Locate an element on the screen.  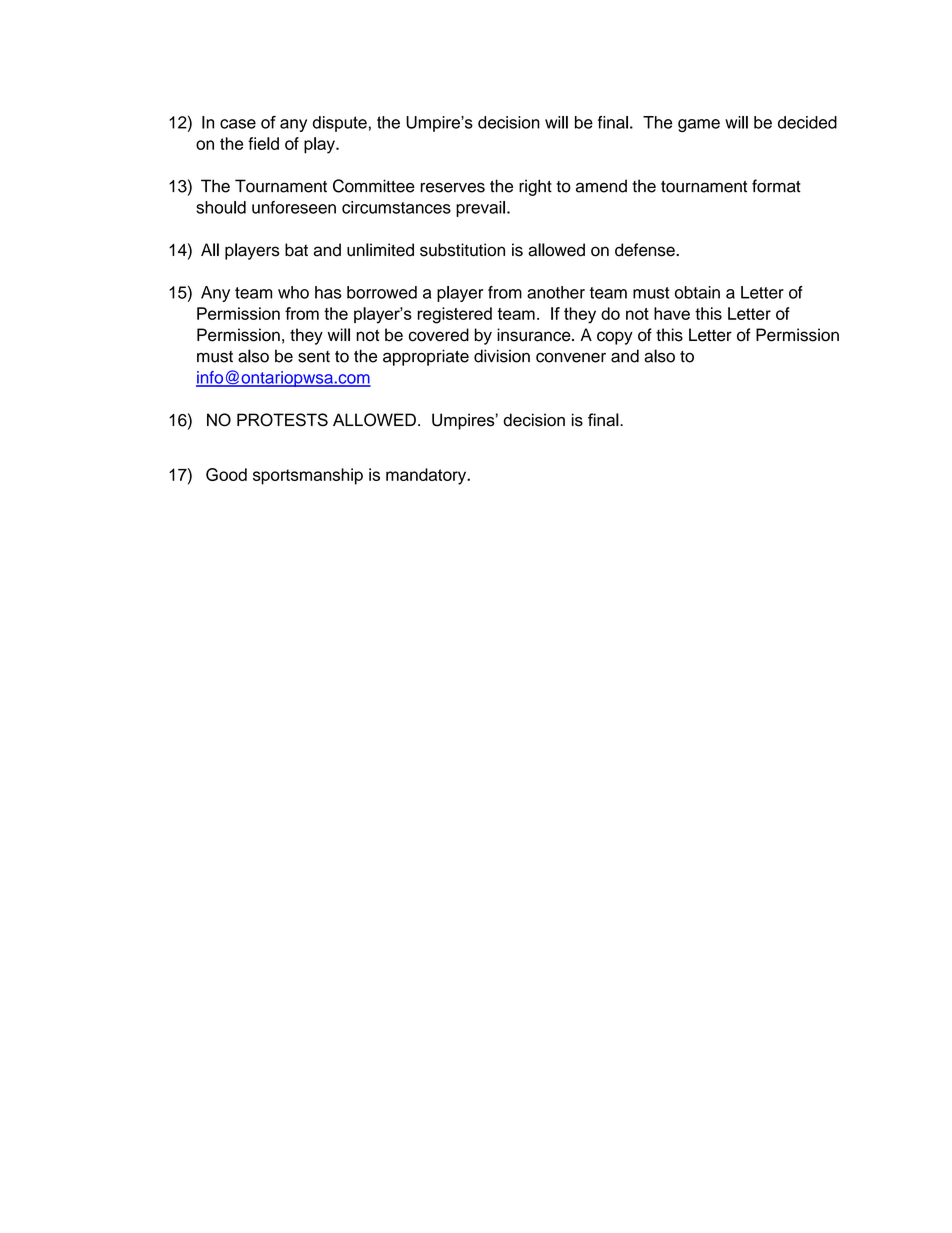
mandatory is located at coordinates (427, 476).
